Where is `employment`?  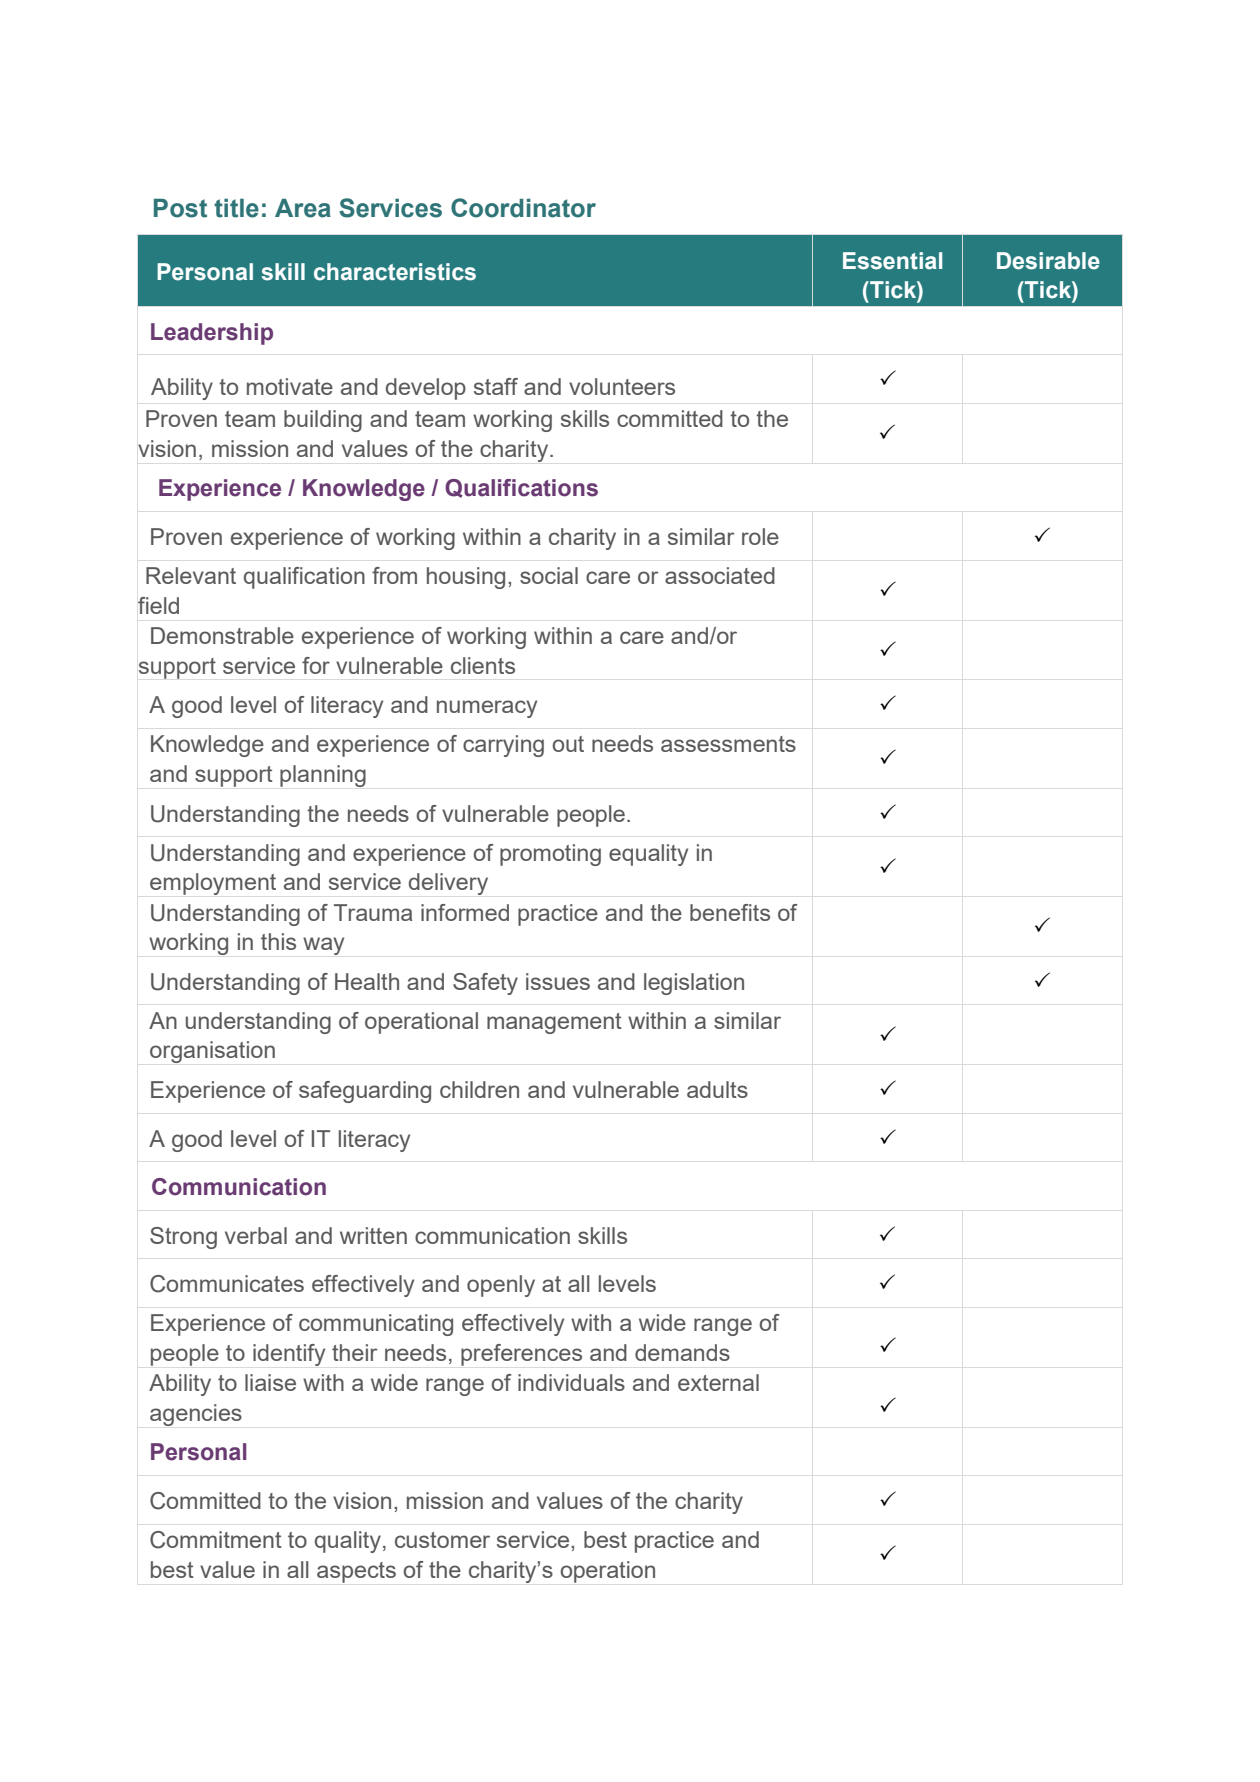
employment is located at coordinates (213, 884).
